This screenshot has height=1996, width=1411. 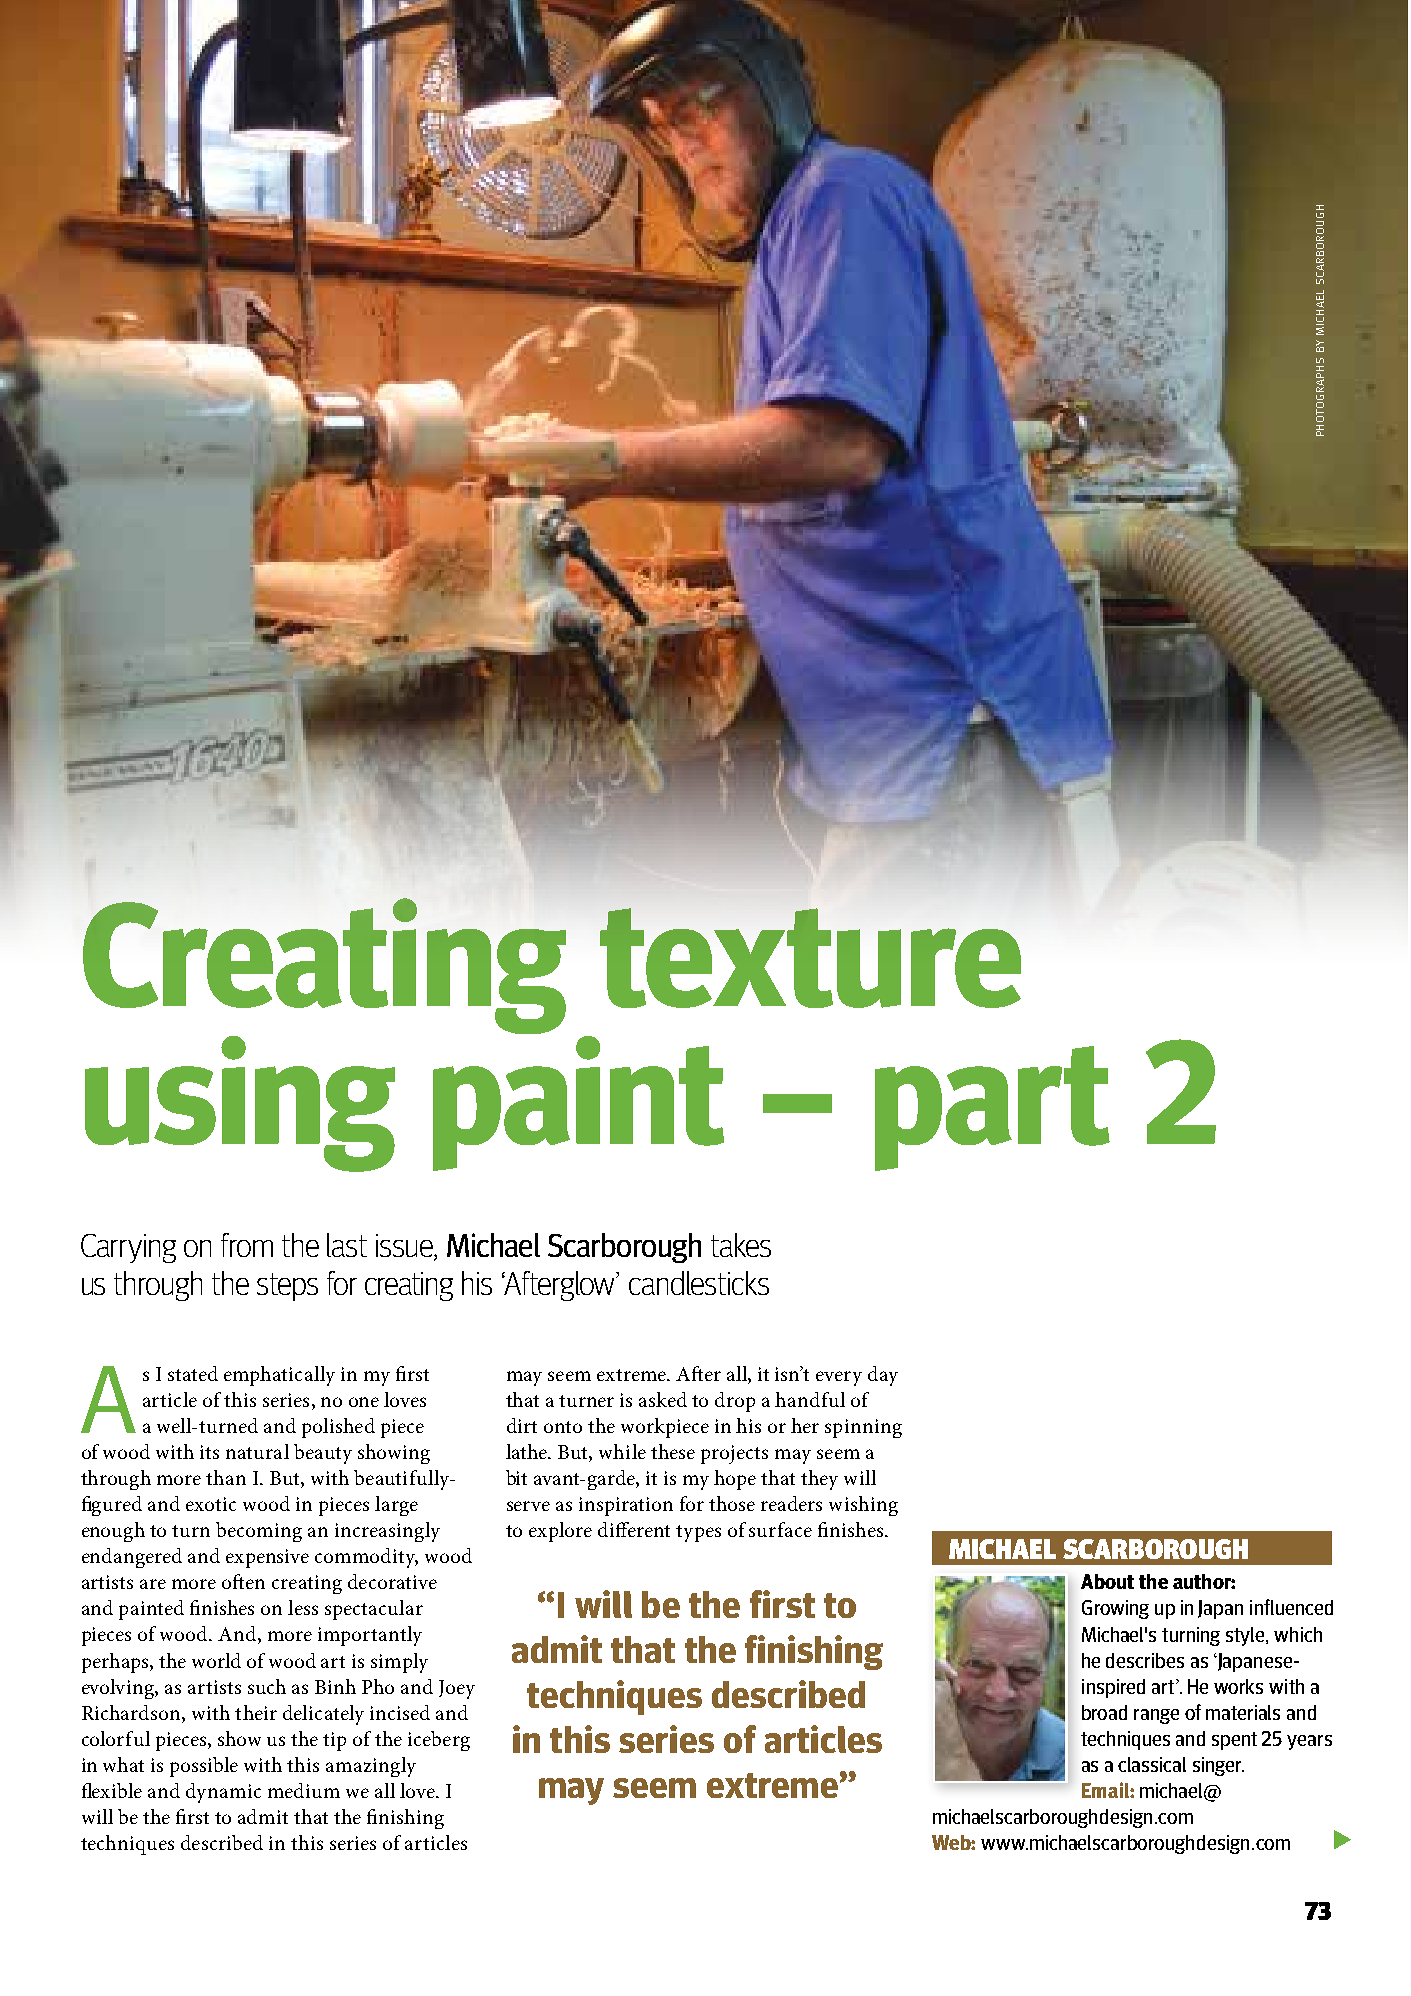 I want to click on day, so click(x=883, y=1376).
